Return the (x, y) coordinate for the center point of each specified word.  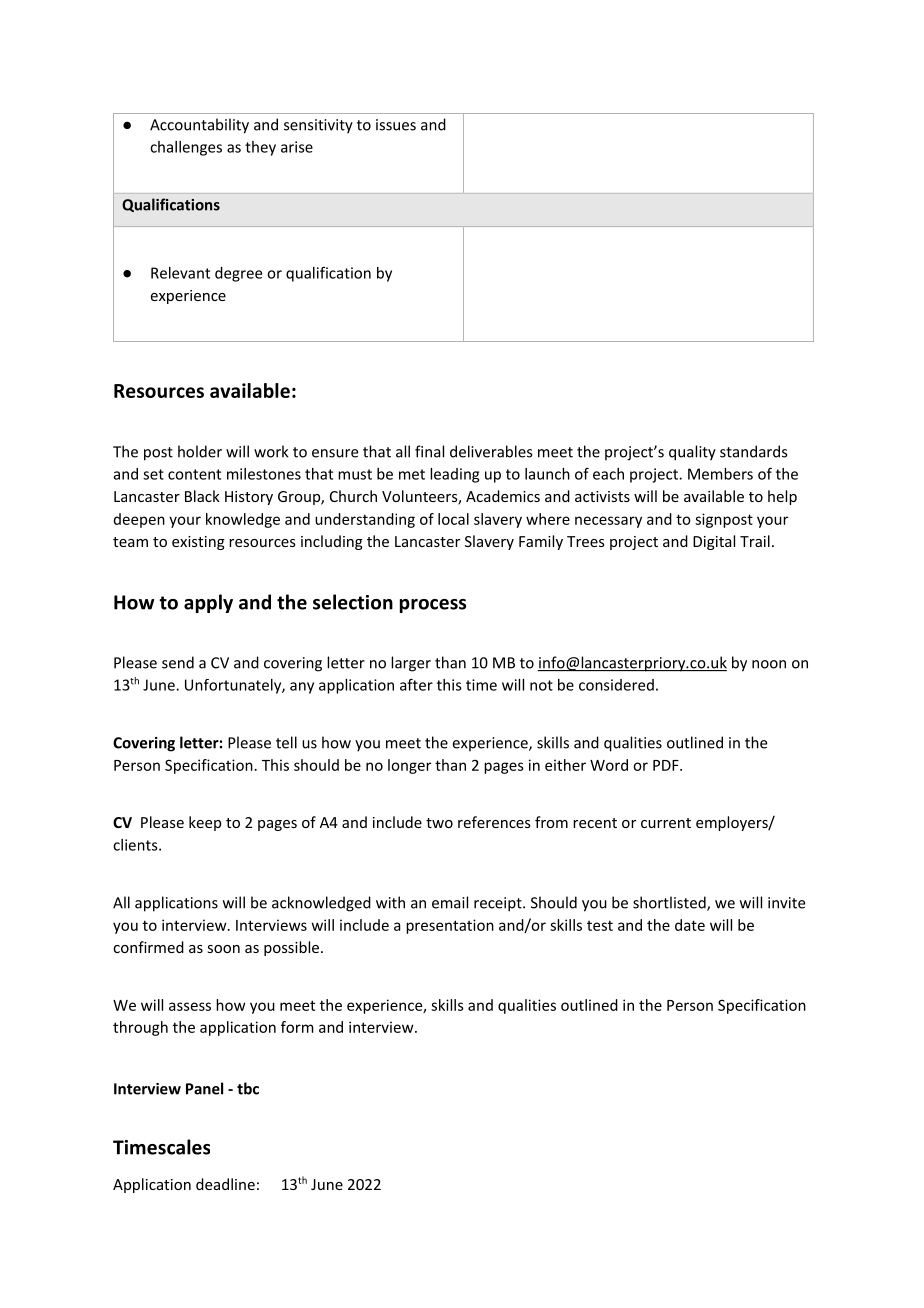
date (690, 925)
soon (223, 949)
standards (753, 451)
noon (769, 664)
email (450, 902)
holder (200, 451)
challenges (186, 148)
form (297, 1027)
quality (692, 453)
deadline (225, 1184)
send (178, 662)
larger (411, 664)
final (429, 451)
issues (396, 125)
